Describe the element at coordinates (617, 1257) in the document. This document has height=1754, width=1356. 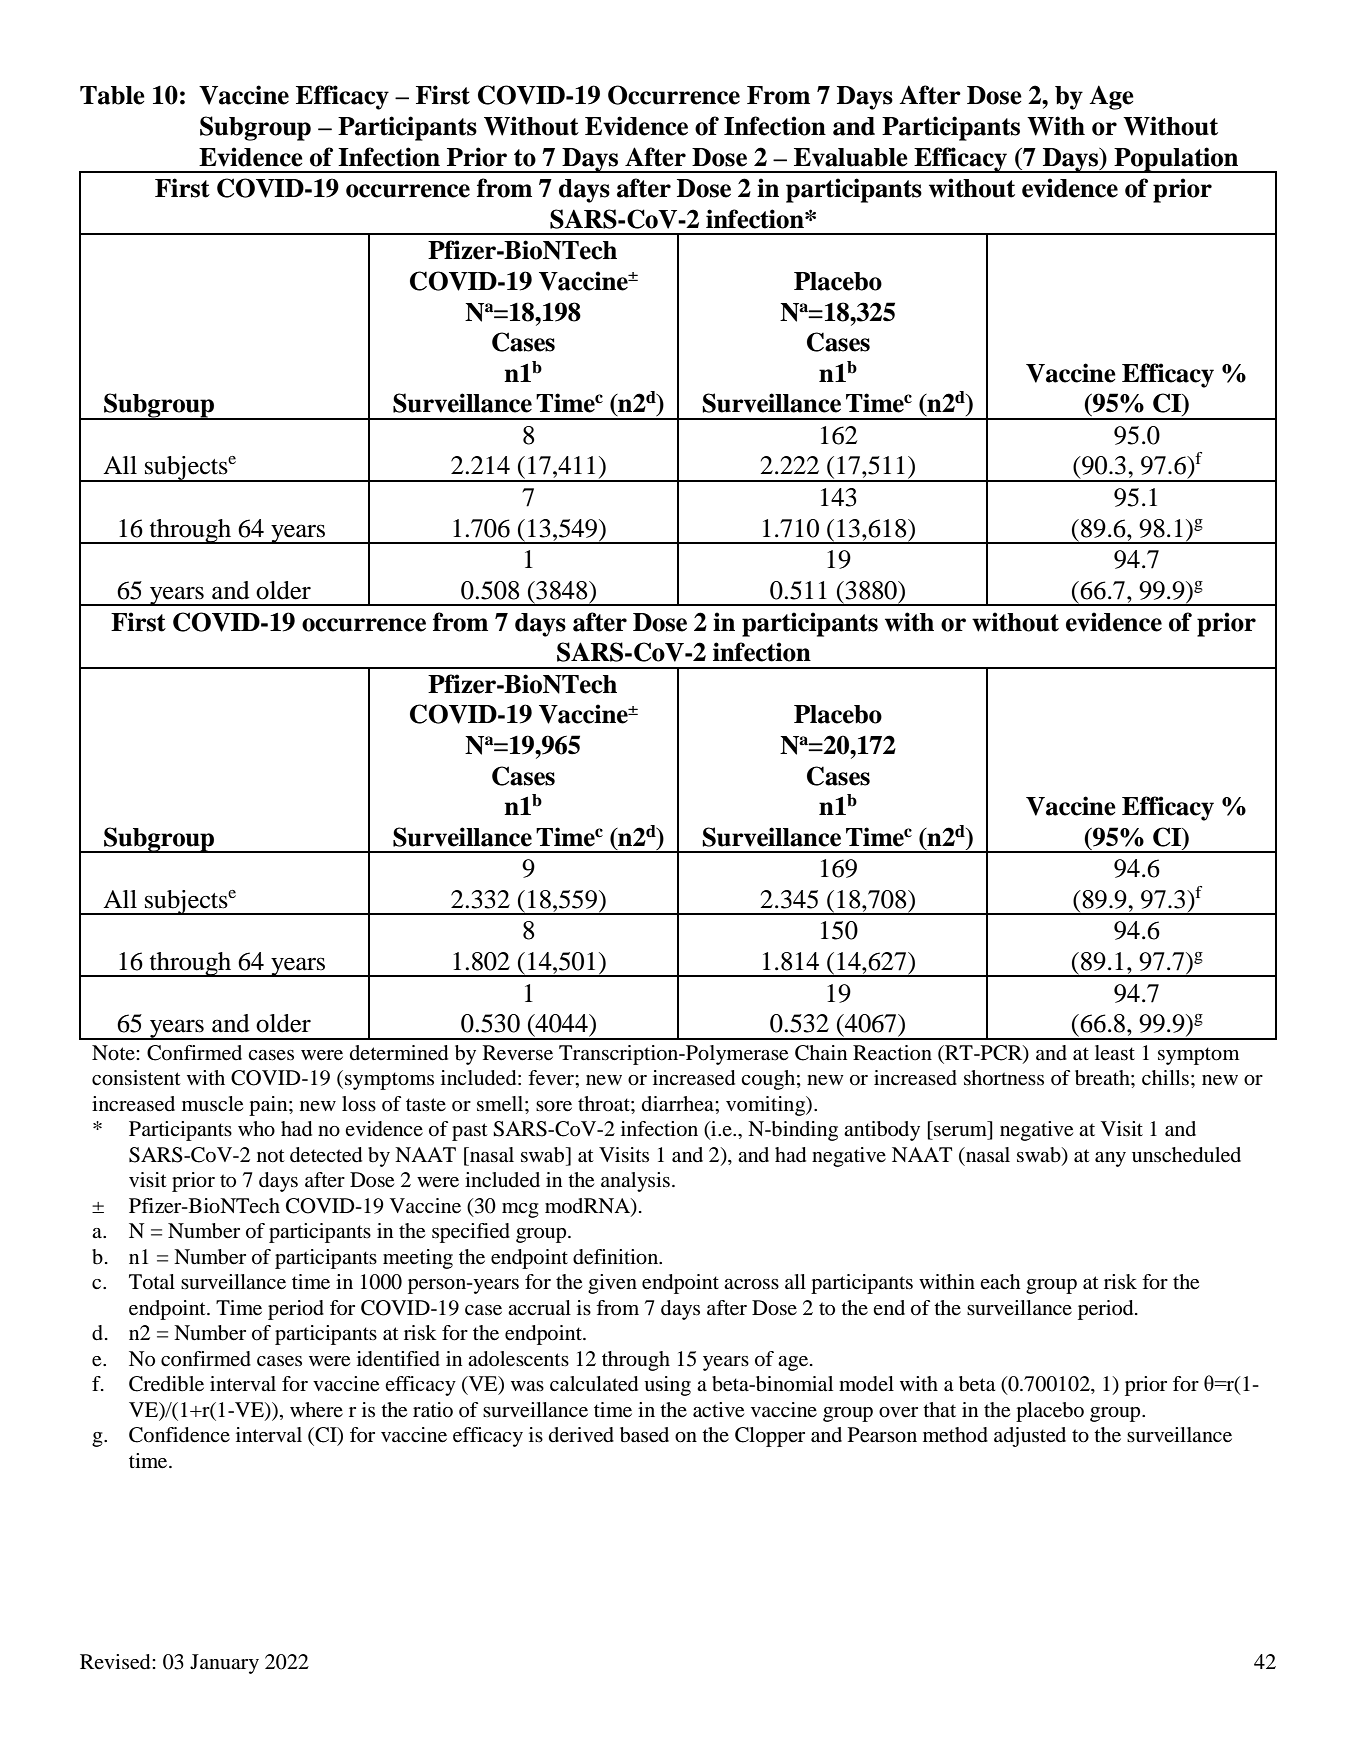
I see `definition` at that location.
